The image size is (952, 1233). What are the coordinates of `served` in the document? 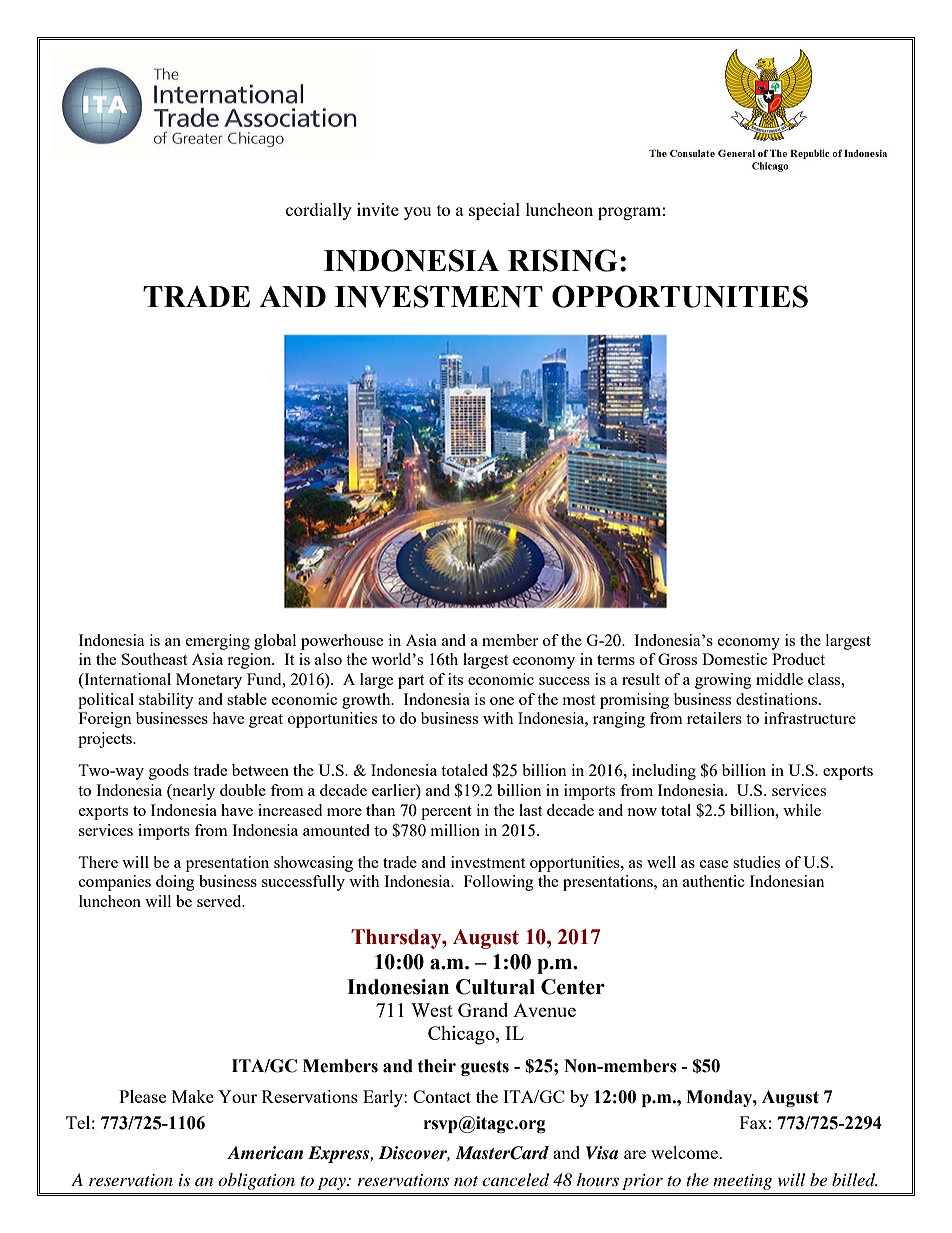 It's located at (220, 901).
